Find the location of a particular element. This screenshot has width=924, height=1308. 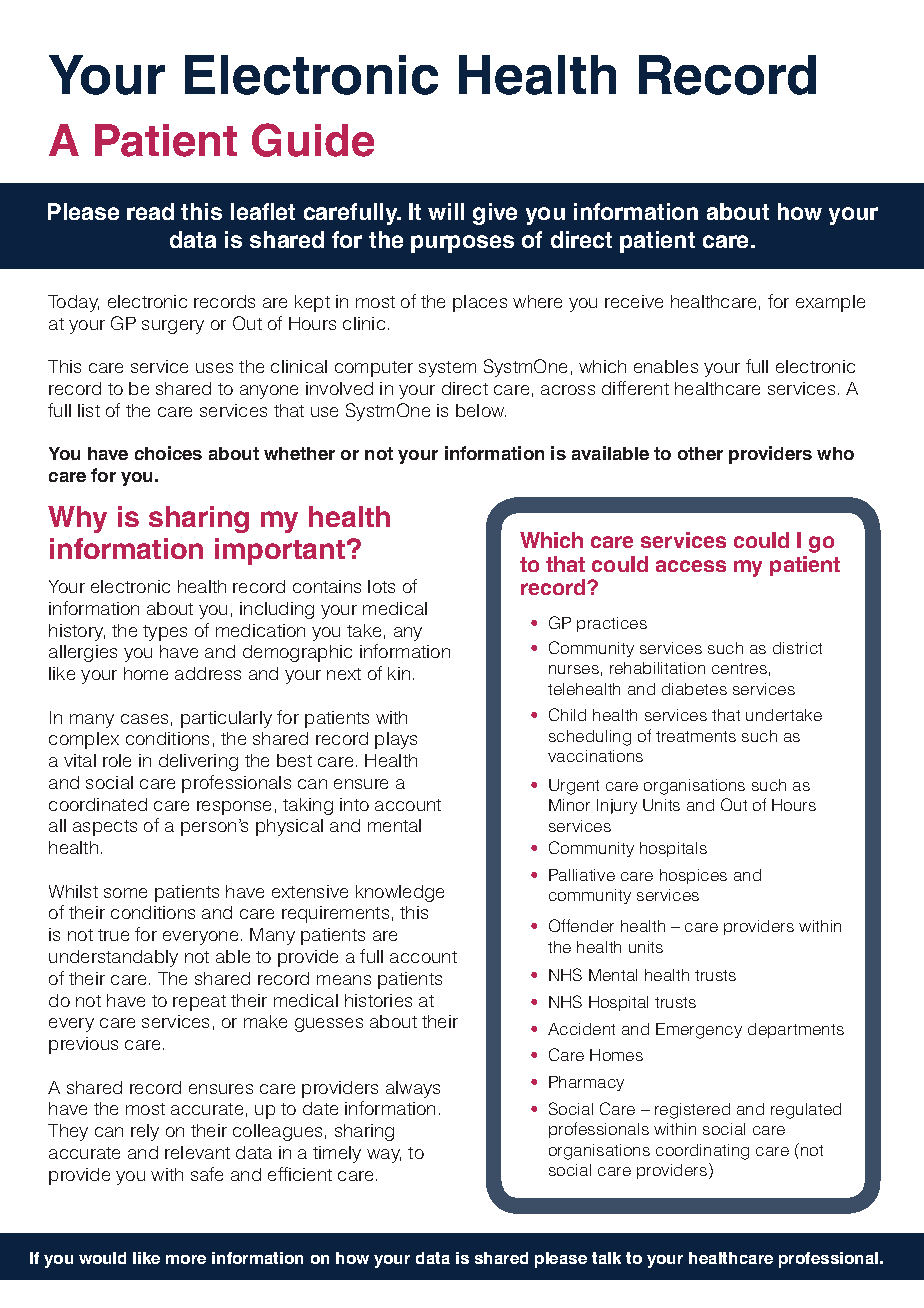

cases is located at coordinates (144, 719).
